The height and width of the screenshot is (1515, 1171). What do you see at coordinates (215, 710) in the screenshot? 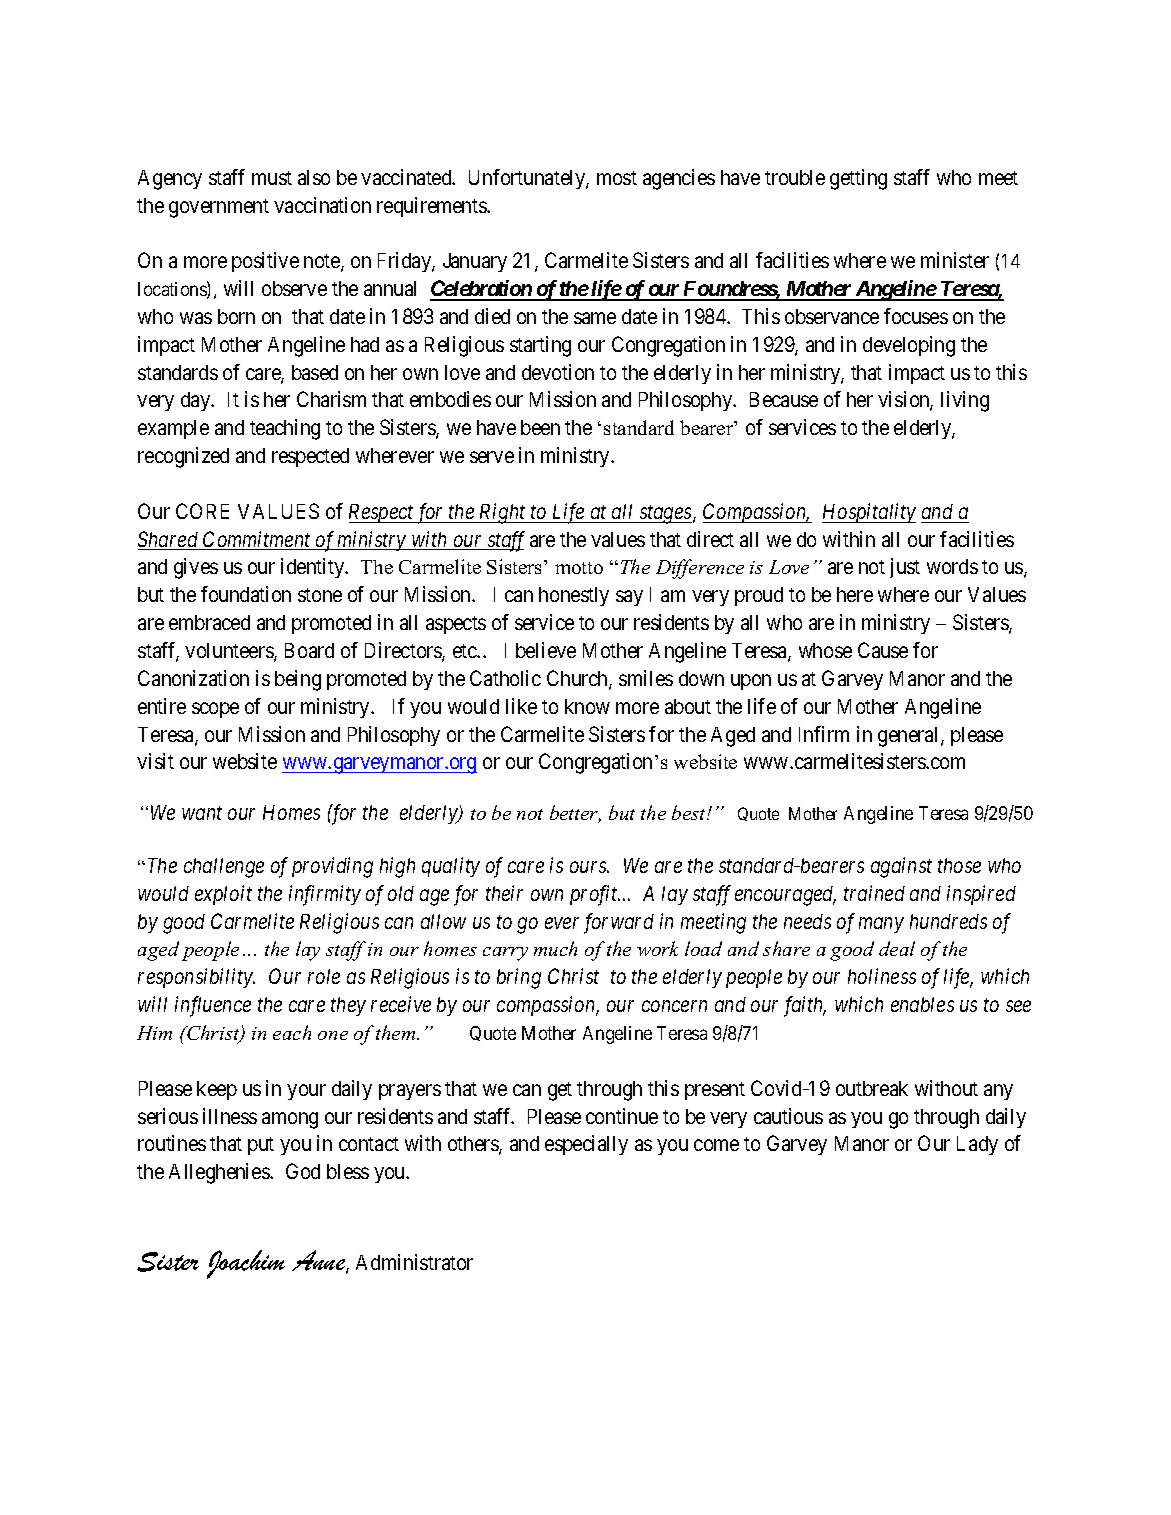
I see `scope` at bounding box center [215, 710].
